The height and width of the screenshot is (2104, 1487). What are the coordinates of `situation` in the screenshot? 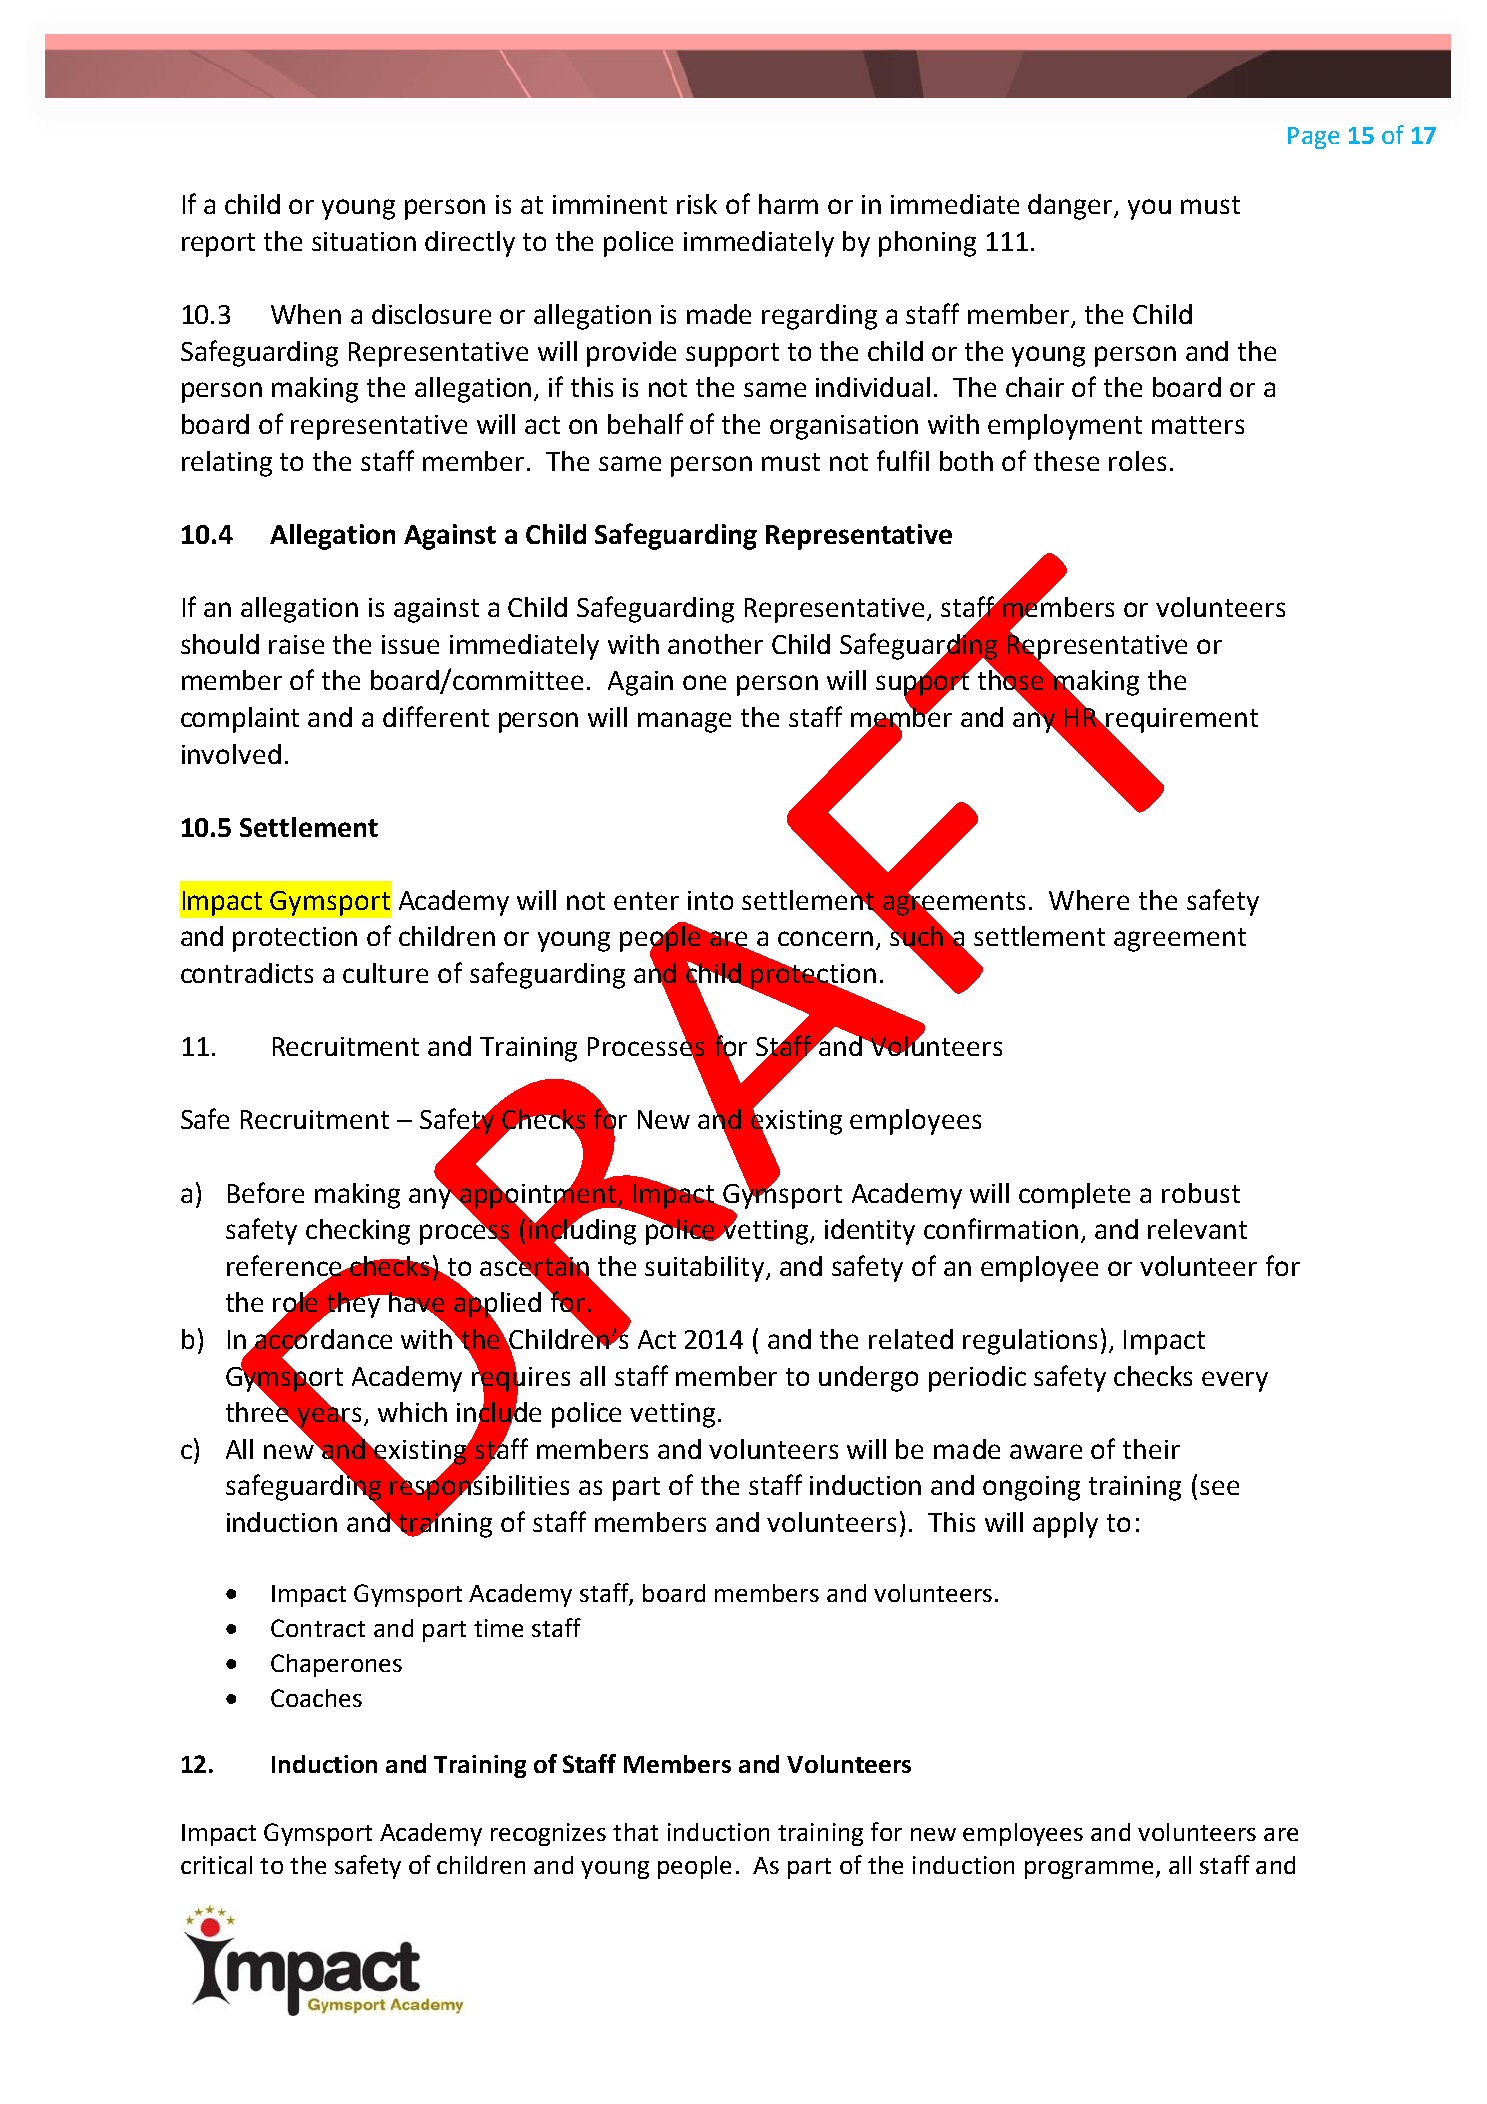 It's located at (364, 241).
